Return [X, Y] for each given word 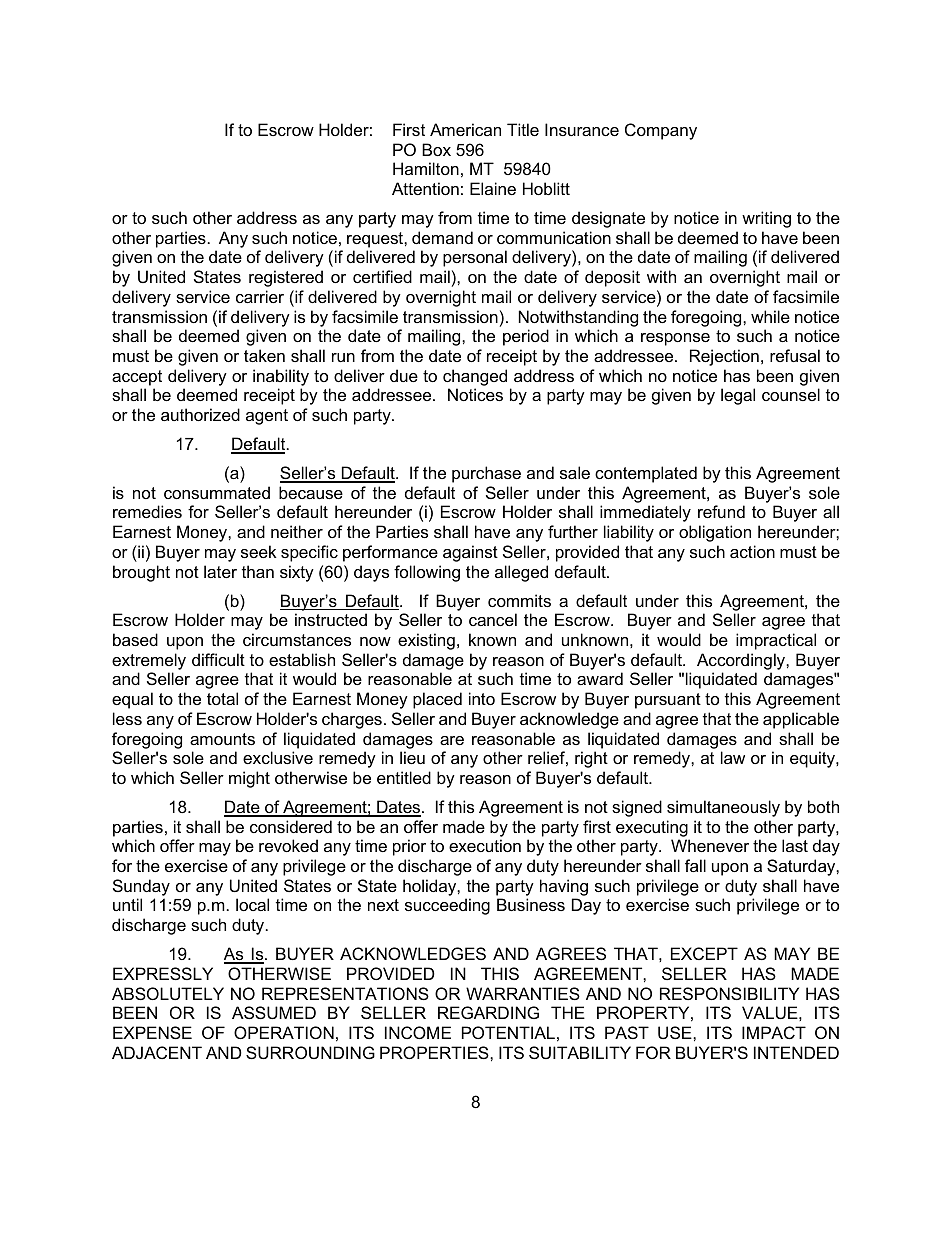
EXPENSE [152, 1032]
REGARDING [488, 1012]
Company [661, 131]
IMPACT [774, 1032]
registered [286, 278]
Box [436, 149]
